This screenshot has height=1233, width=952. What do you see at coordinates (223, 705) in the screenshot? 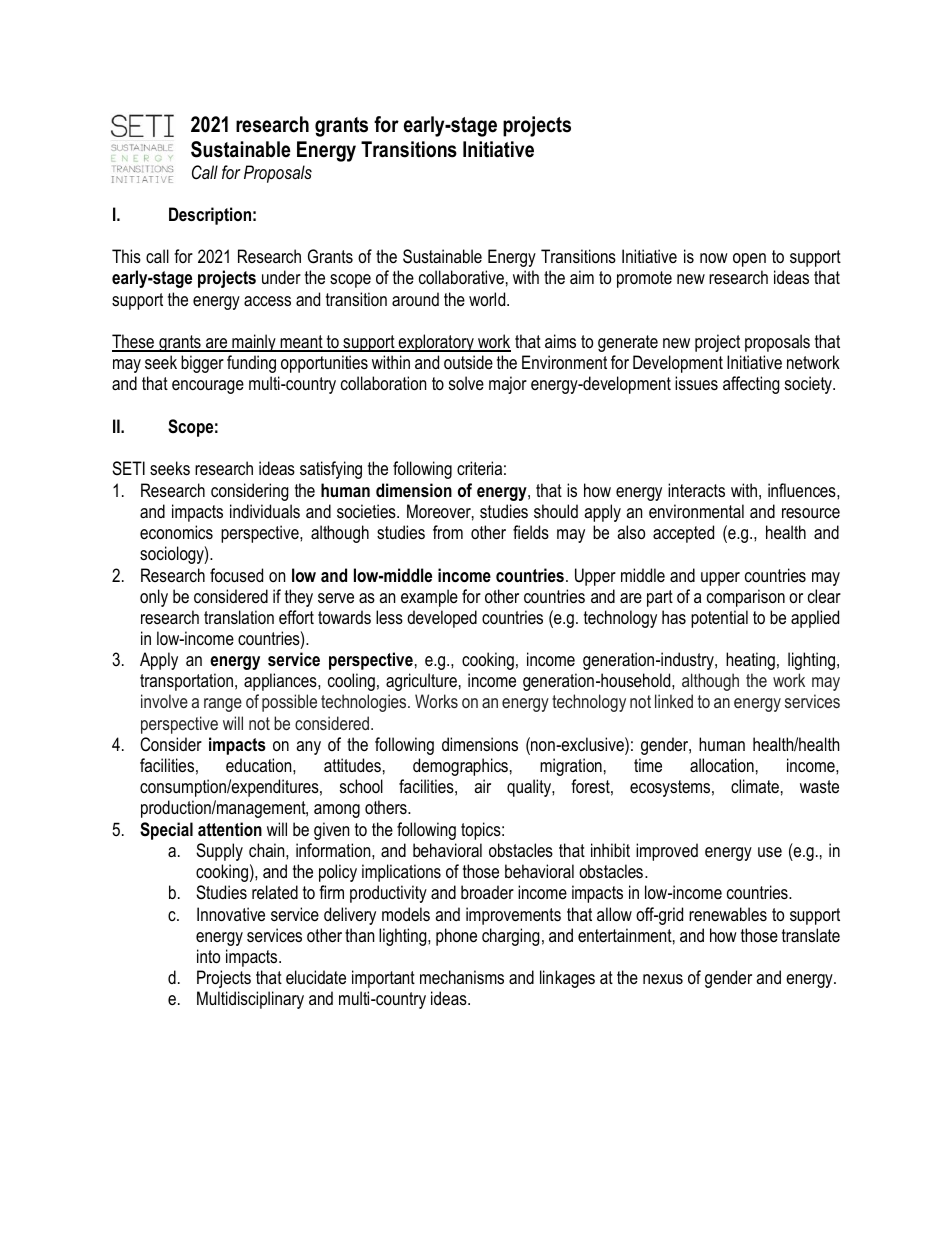
I see `range` at bounding box center [223, 705].
